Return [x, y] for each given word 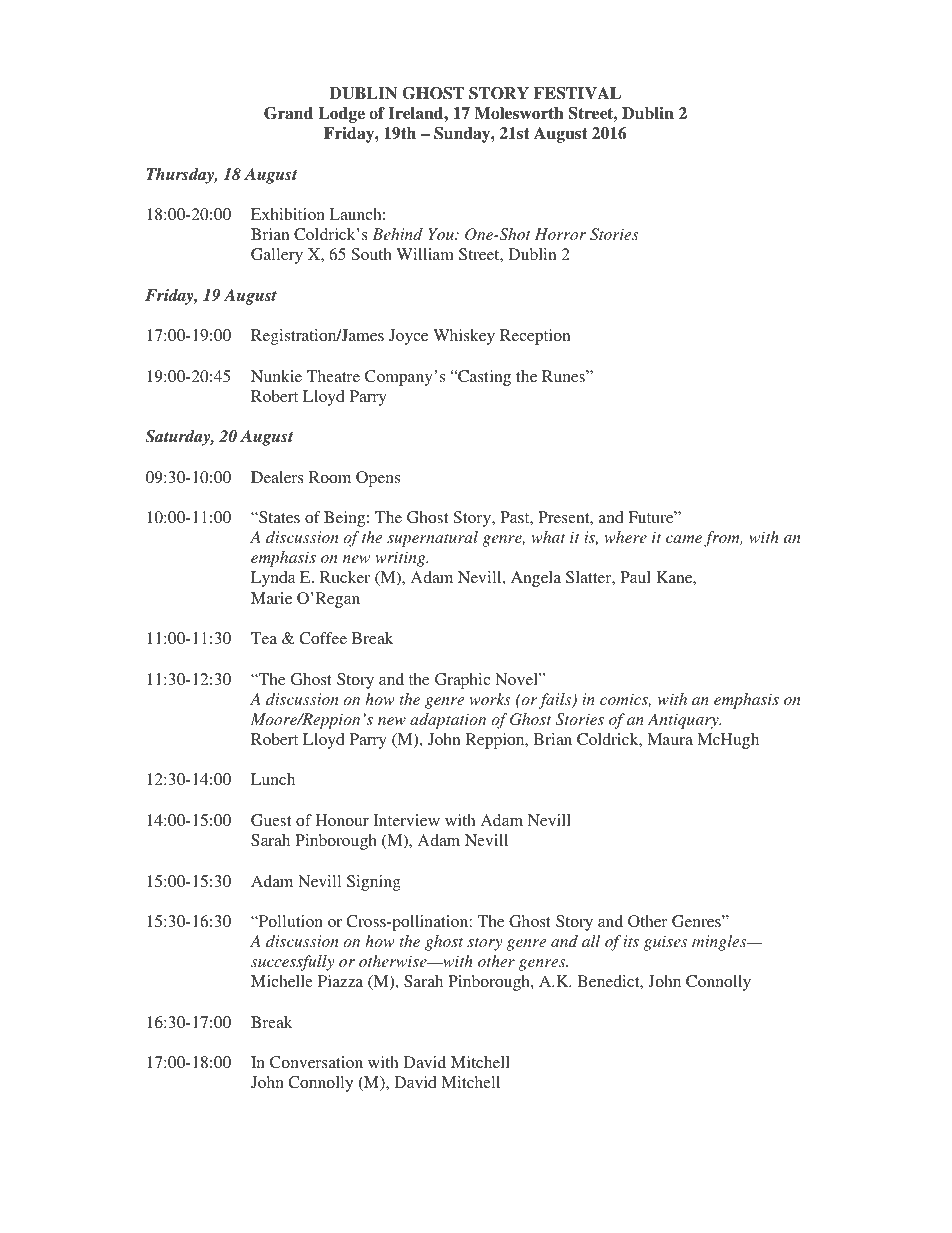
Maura [670, 739]
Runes [564, 376]
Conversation [316, 1062]
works [490, 699]
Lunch [273, 779]
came [684, 539]
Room [330, 477]
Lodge [341, 115]
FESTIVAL [577, 93]
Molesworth [519, 113]
